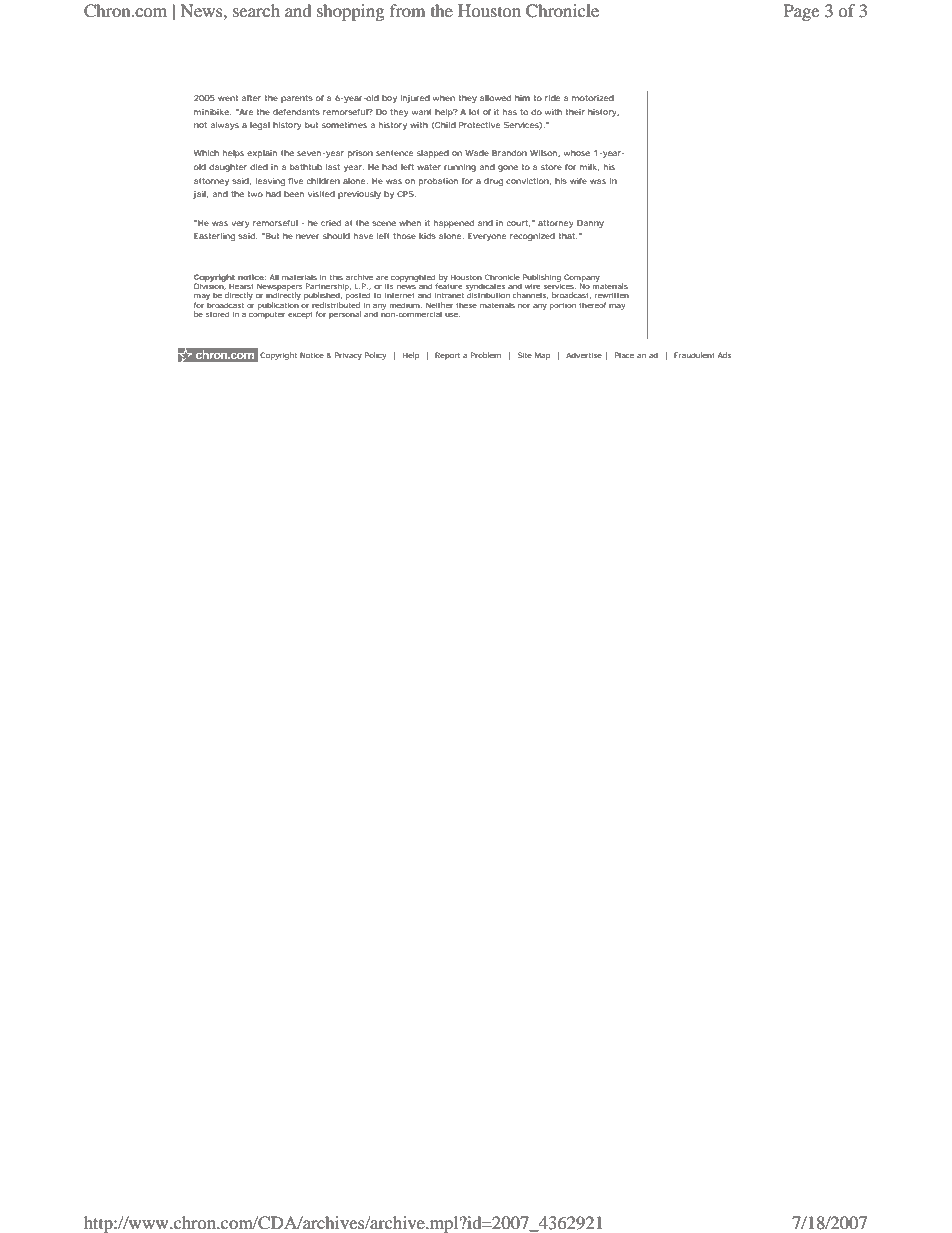  What do you see at coordinates (297, 99) in the screenshot?
I see `parents` at bounding box center [297, 99].
